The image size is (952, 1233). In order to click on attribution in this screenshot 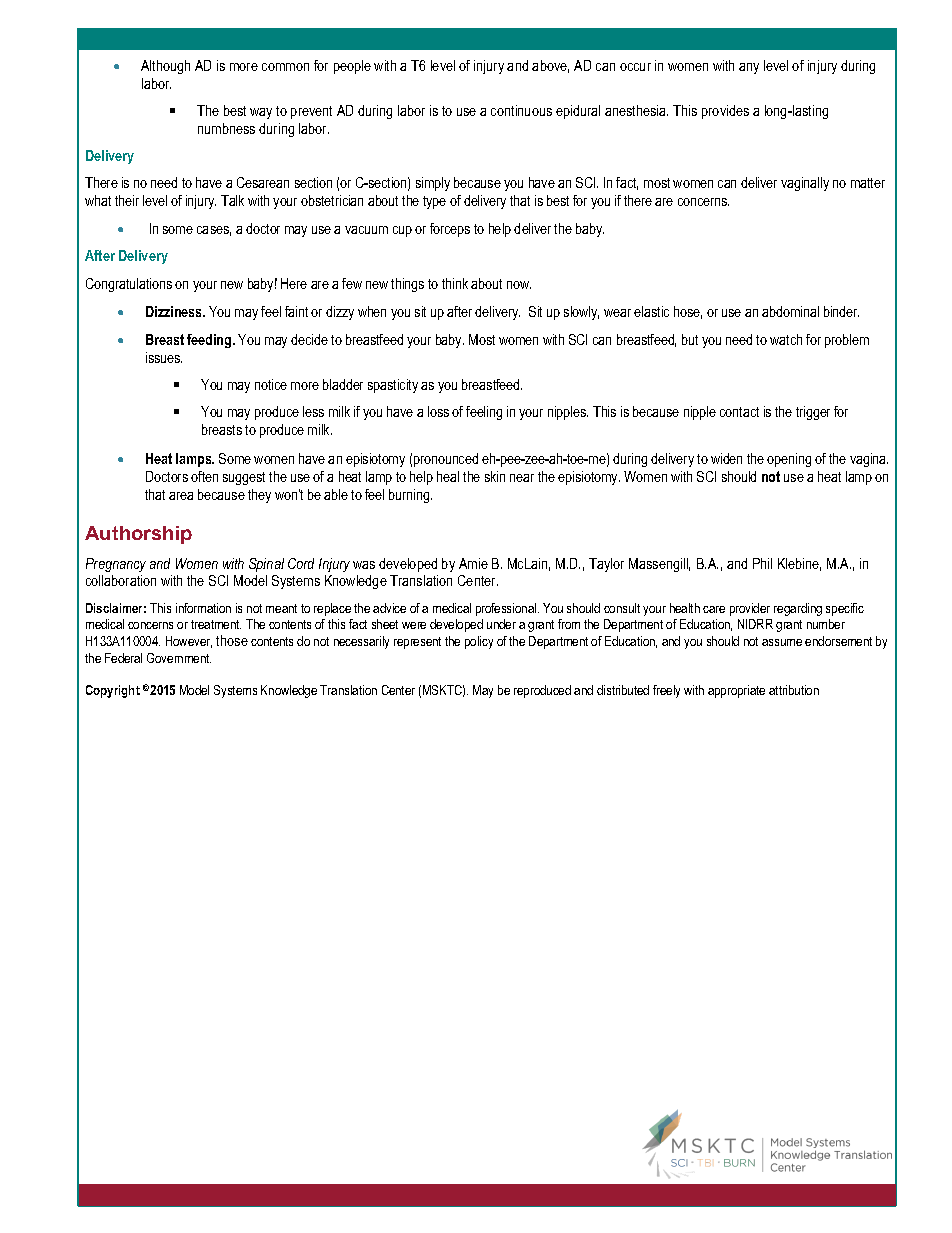, I will do `click(794, 690)`.
